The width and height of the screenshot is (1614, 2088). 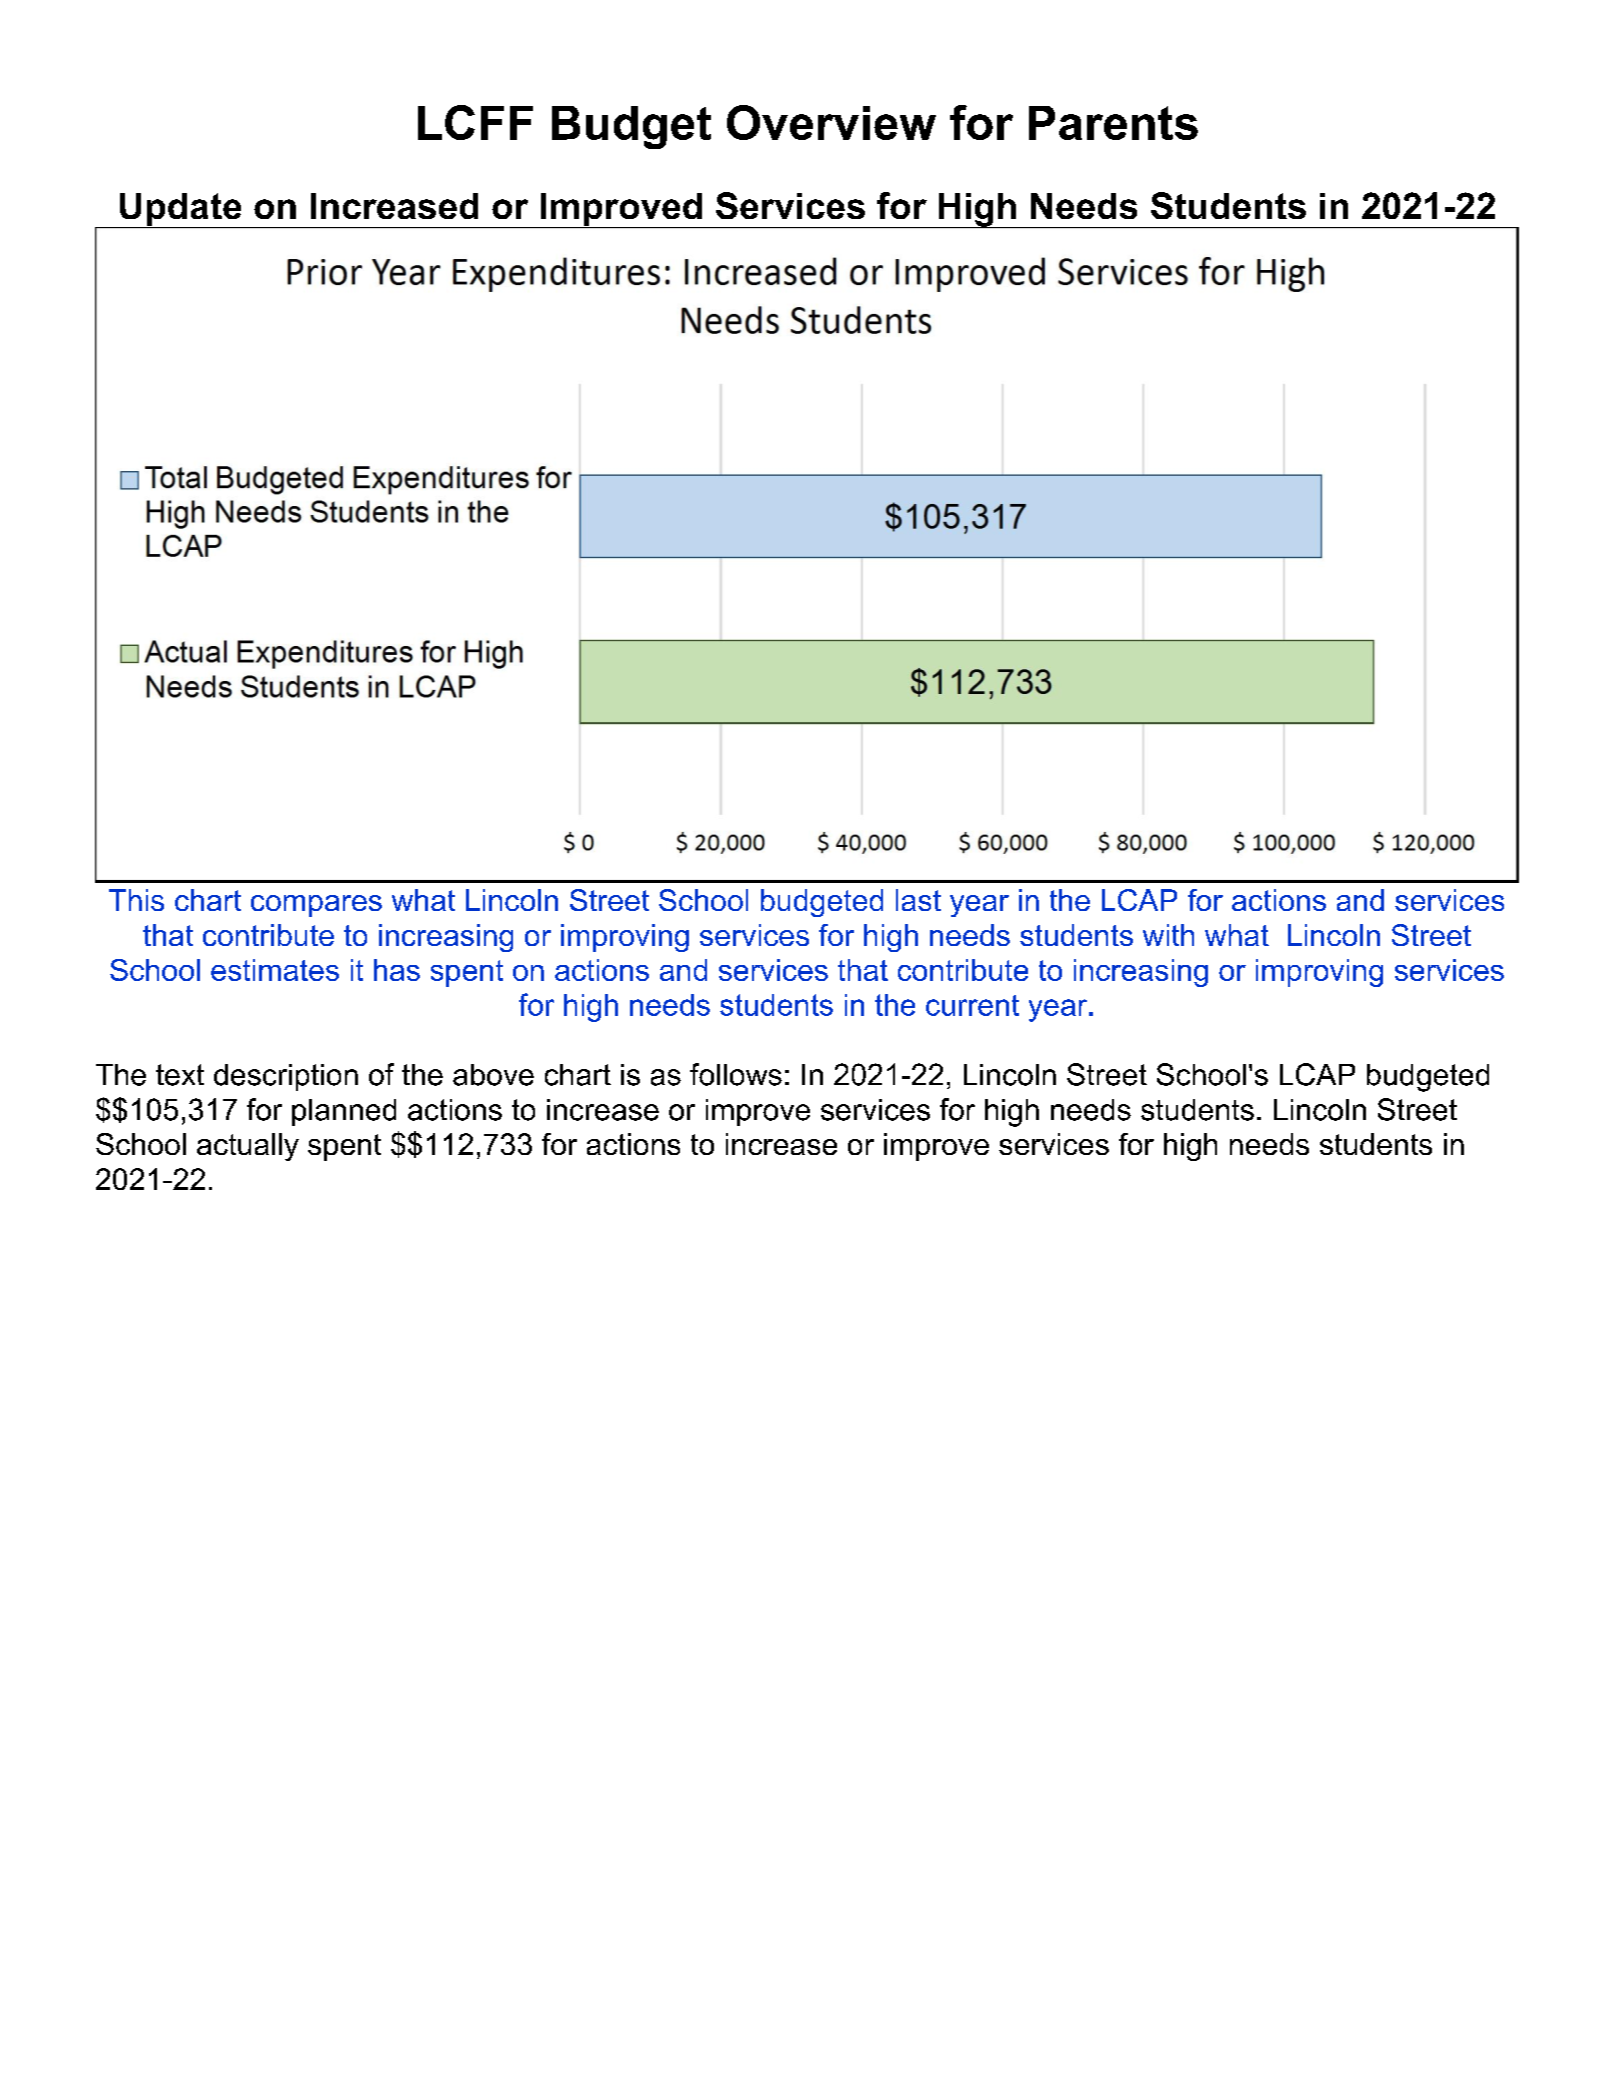 I want to click on with, so click(x=1168, y=935).
